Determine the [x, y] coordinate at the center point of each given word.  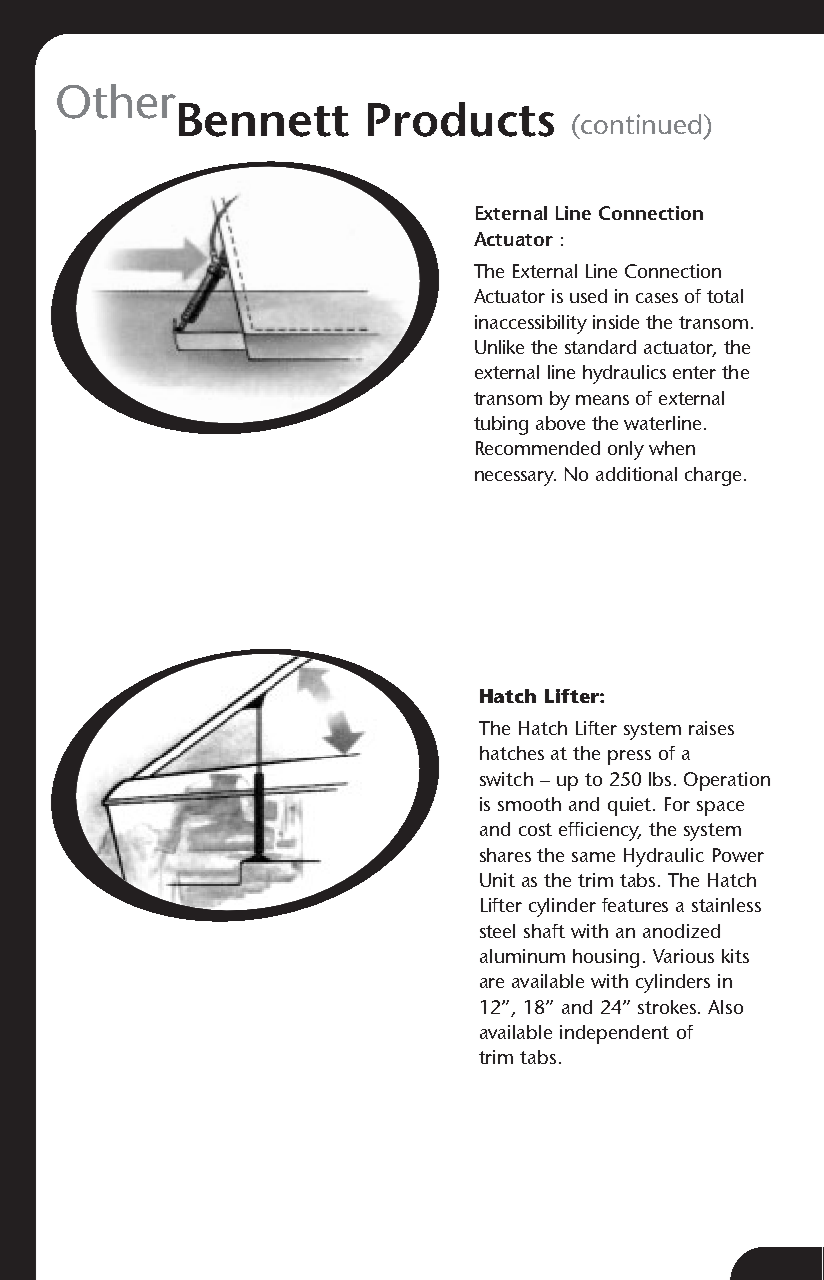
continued [640, 124]
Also [725, 1007]
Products [461, 119]
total [725, 296]
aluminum [522, 956]
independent [614, 1034]
